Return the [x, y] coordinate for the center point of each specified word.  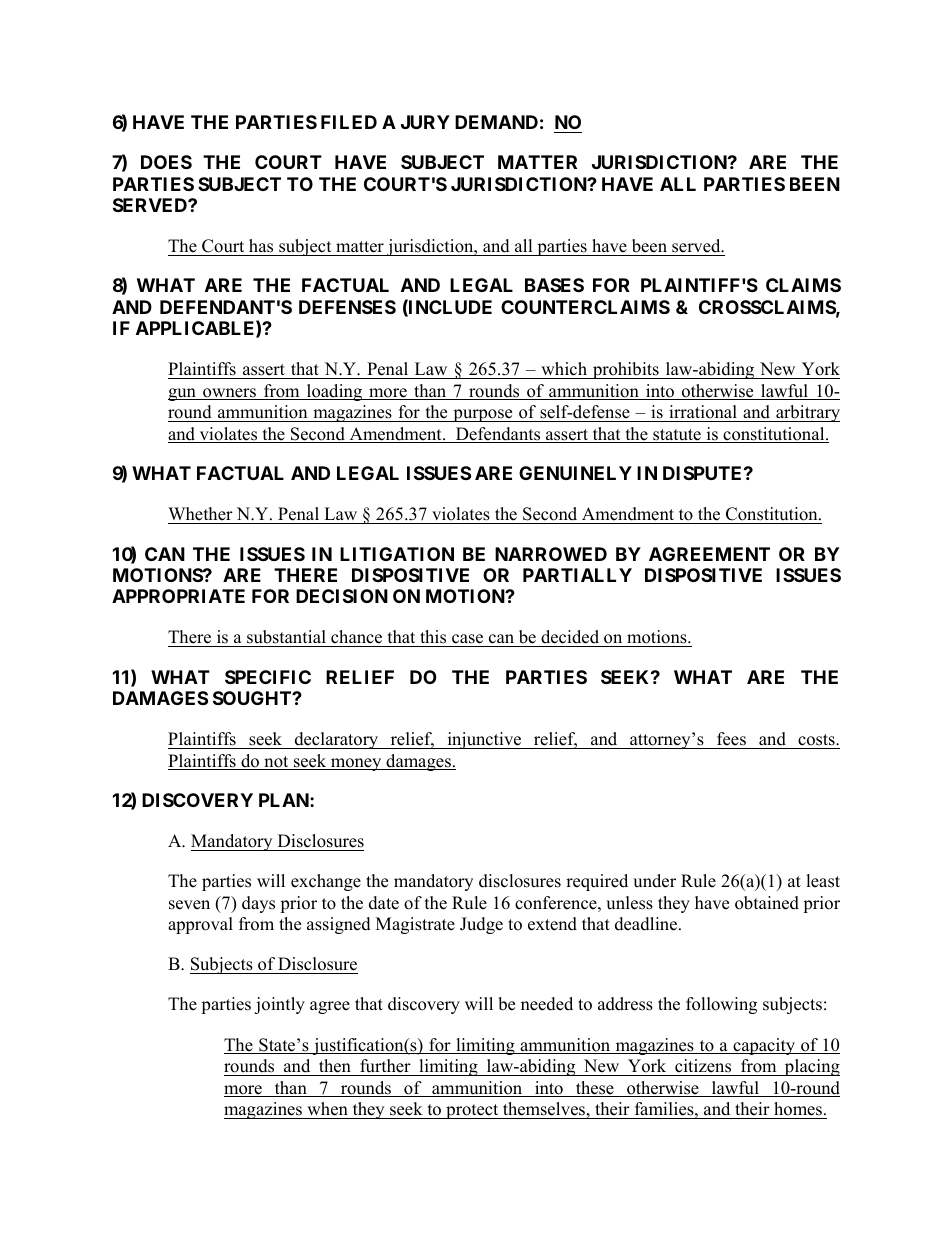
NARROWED [551, 554]
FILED [349, 122]
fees [731, 739]
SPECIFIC [268, 677]
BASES [554, 285]
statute [677, 436]
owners [230, 394]
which [564, 370]
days [258, 904]
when [327, 1109]
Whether [200, 514]
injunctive [484, 740]
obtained [767, 903]
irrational [703, 413]
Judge [481, 925]
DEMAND [496, 122]
